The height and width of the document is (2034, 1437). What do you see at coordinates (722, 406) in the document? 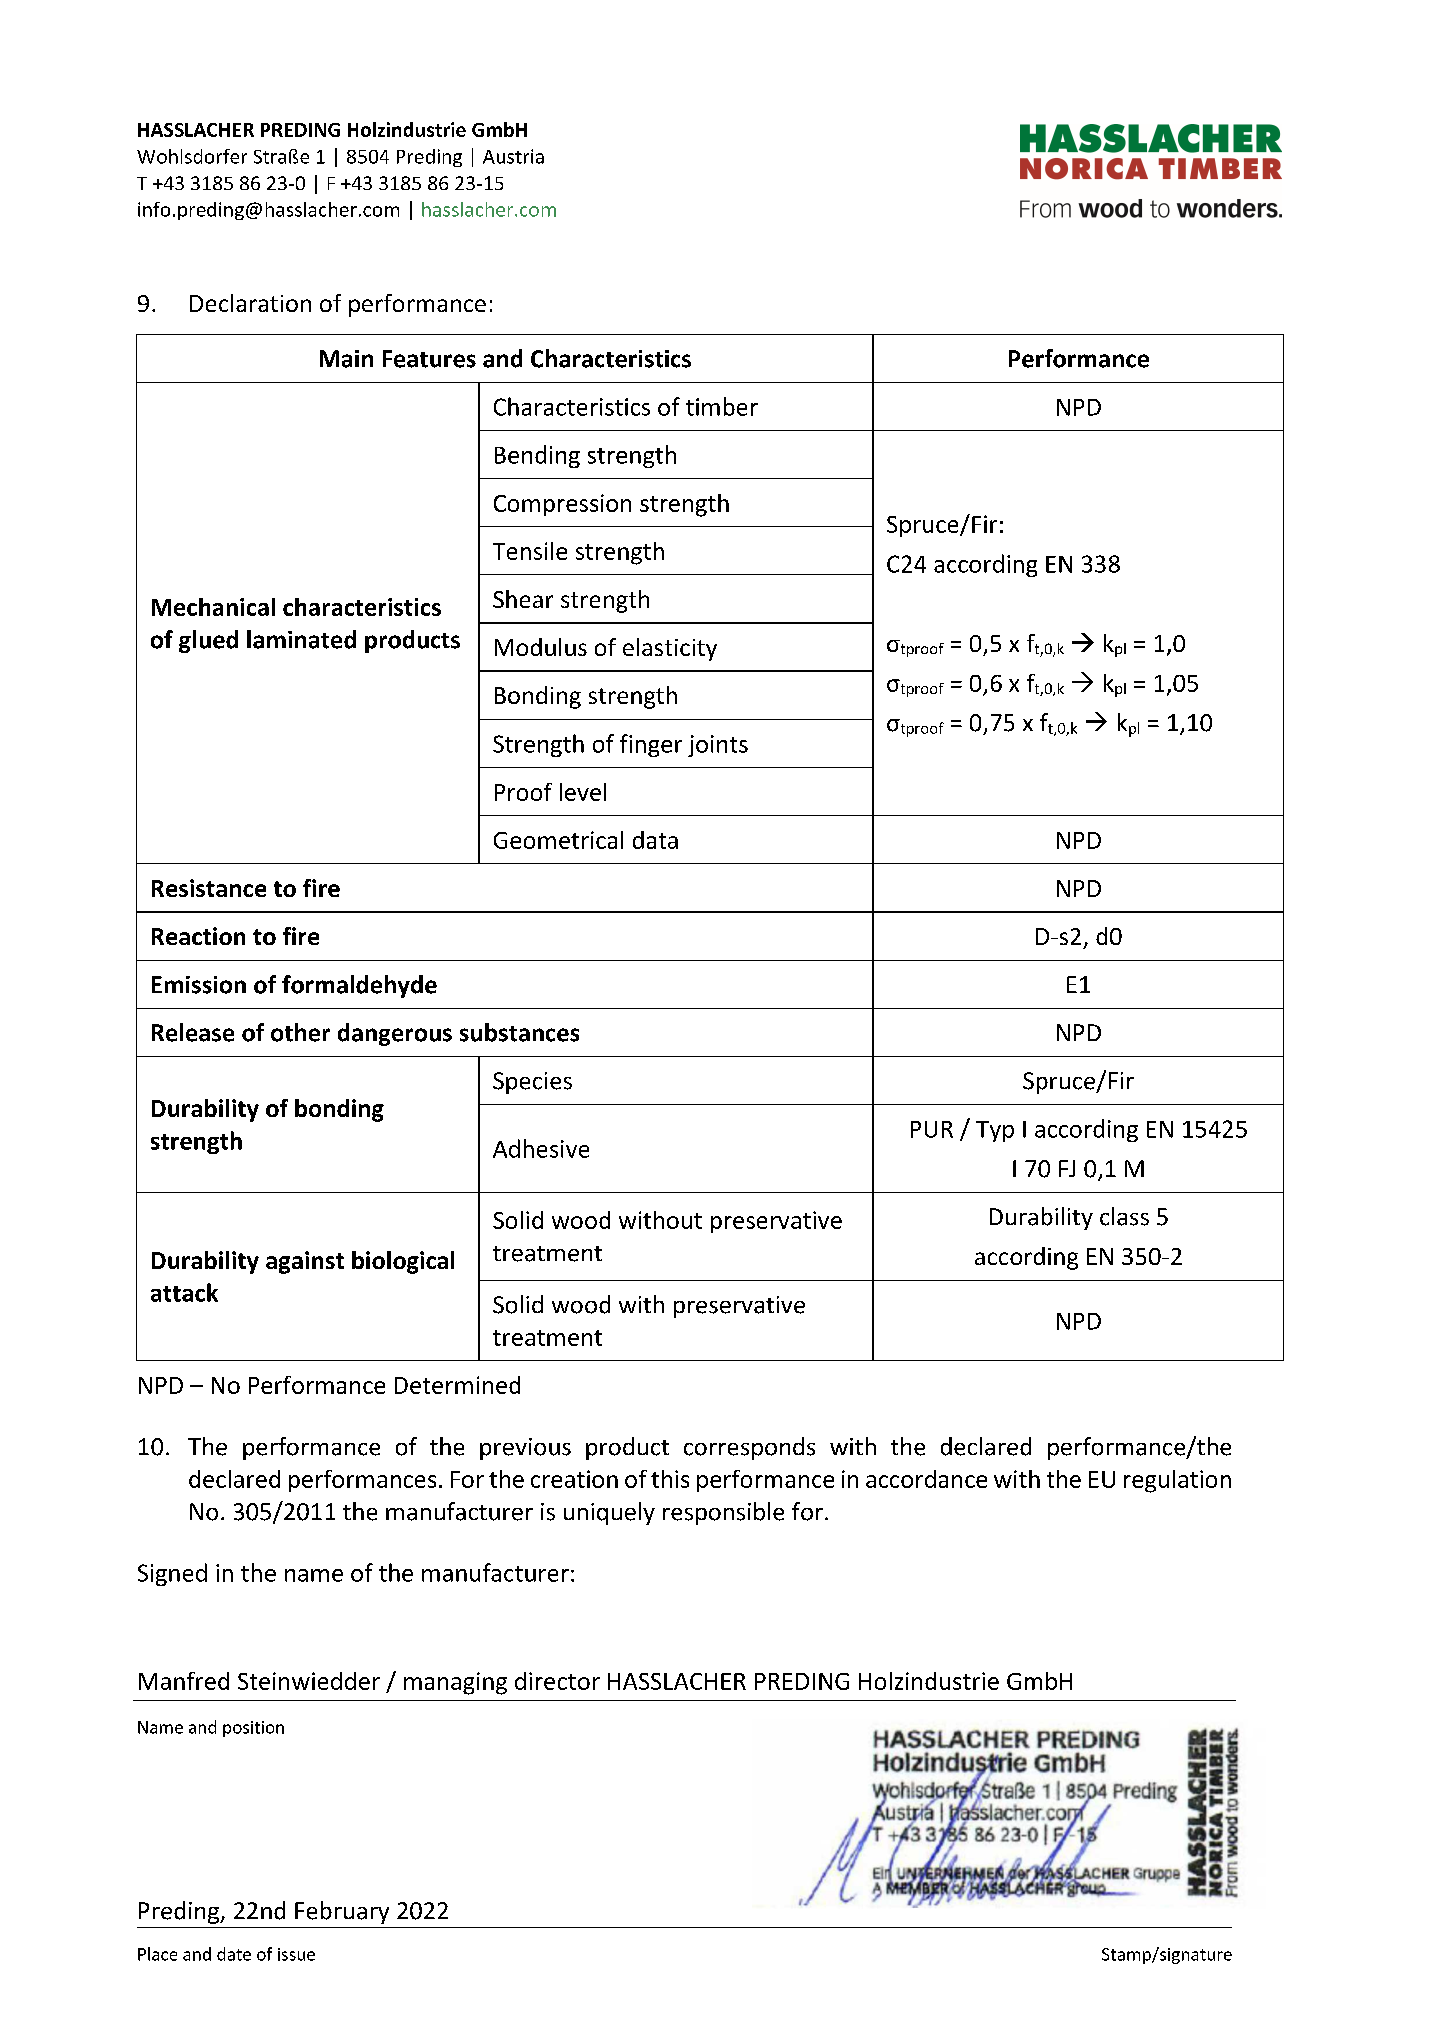
I see `timber` at bounding box center [722, 406].
